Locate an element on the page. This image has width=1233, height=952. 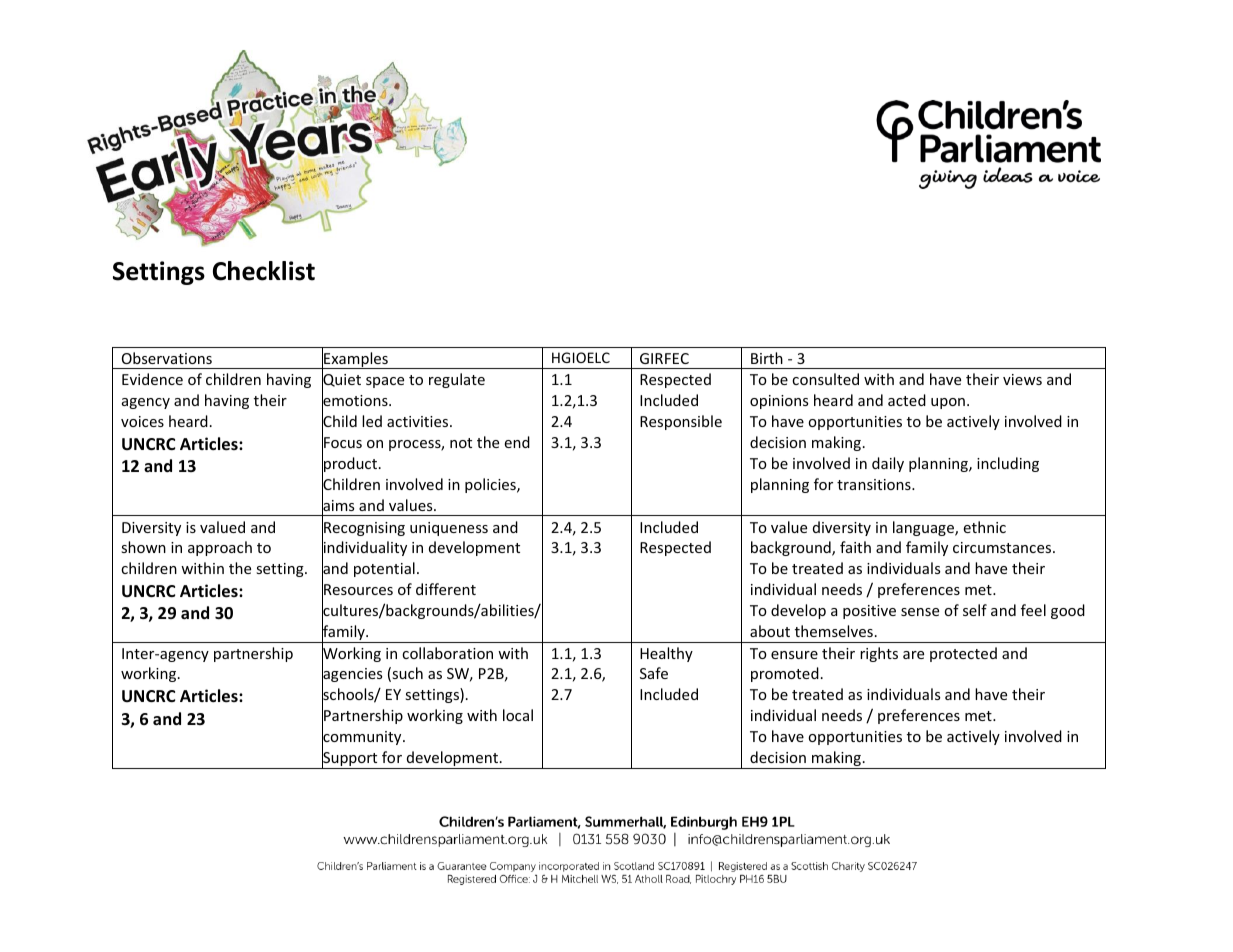
voices is located at coordinates (142, 421).
